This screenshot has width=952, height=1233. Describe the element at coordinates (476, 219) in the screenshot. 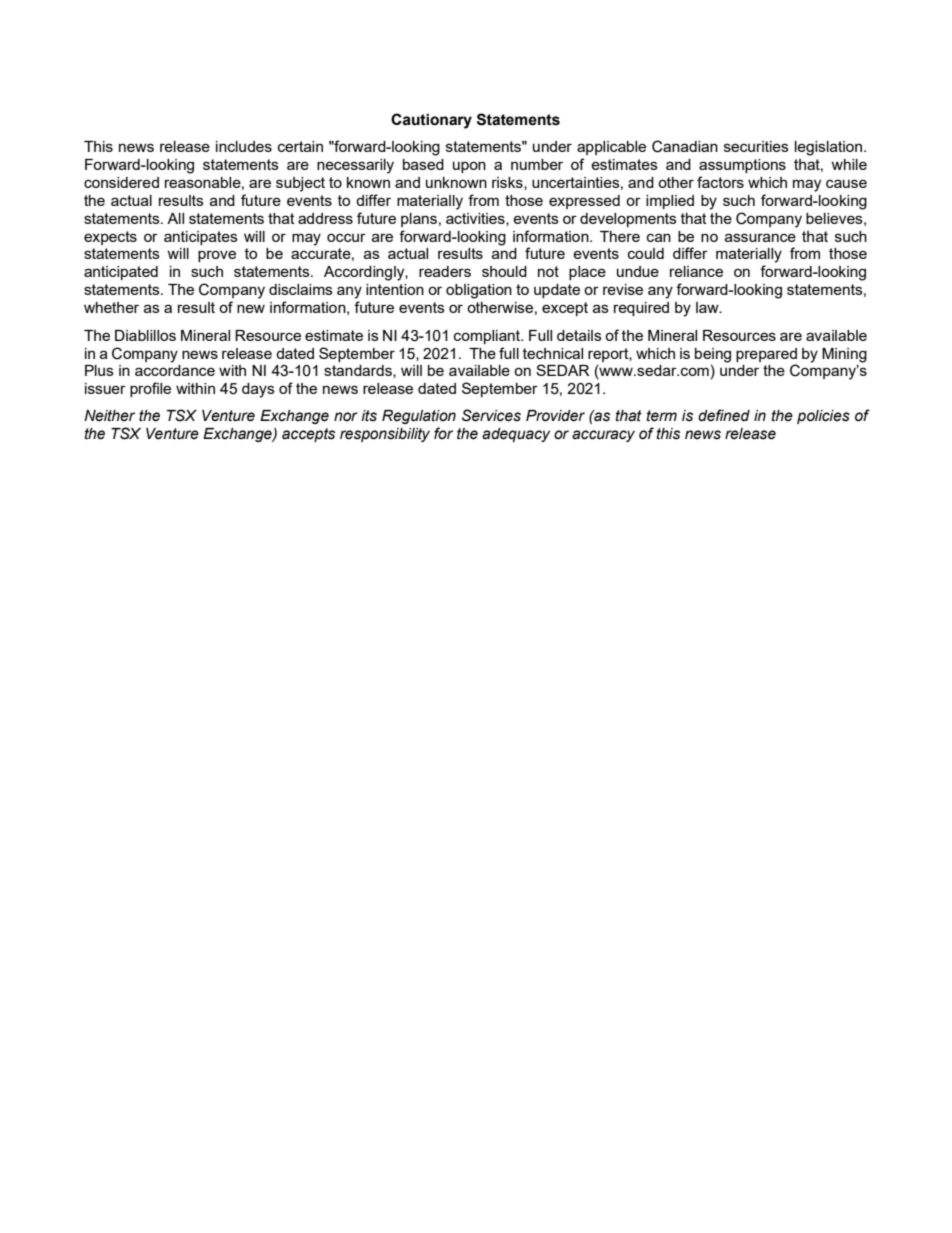

I see `activities` at that location.
